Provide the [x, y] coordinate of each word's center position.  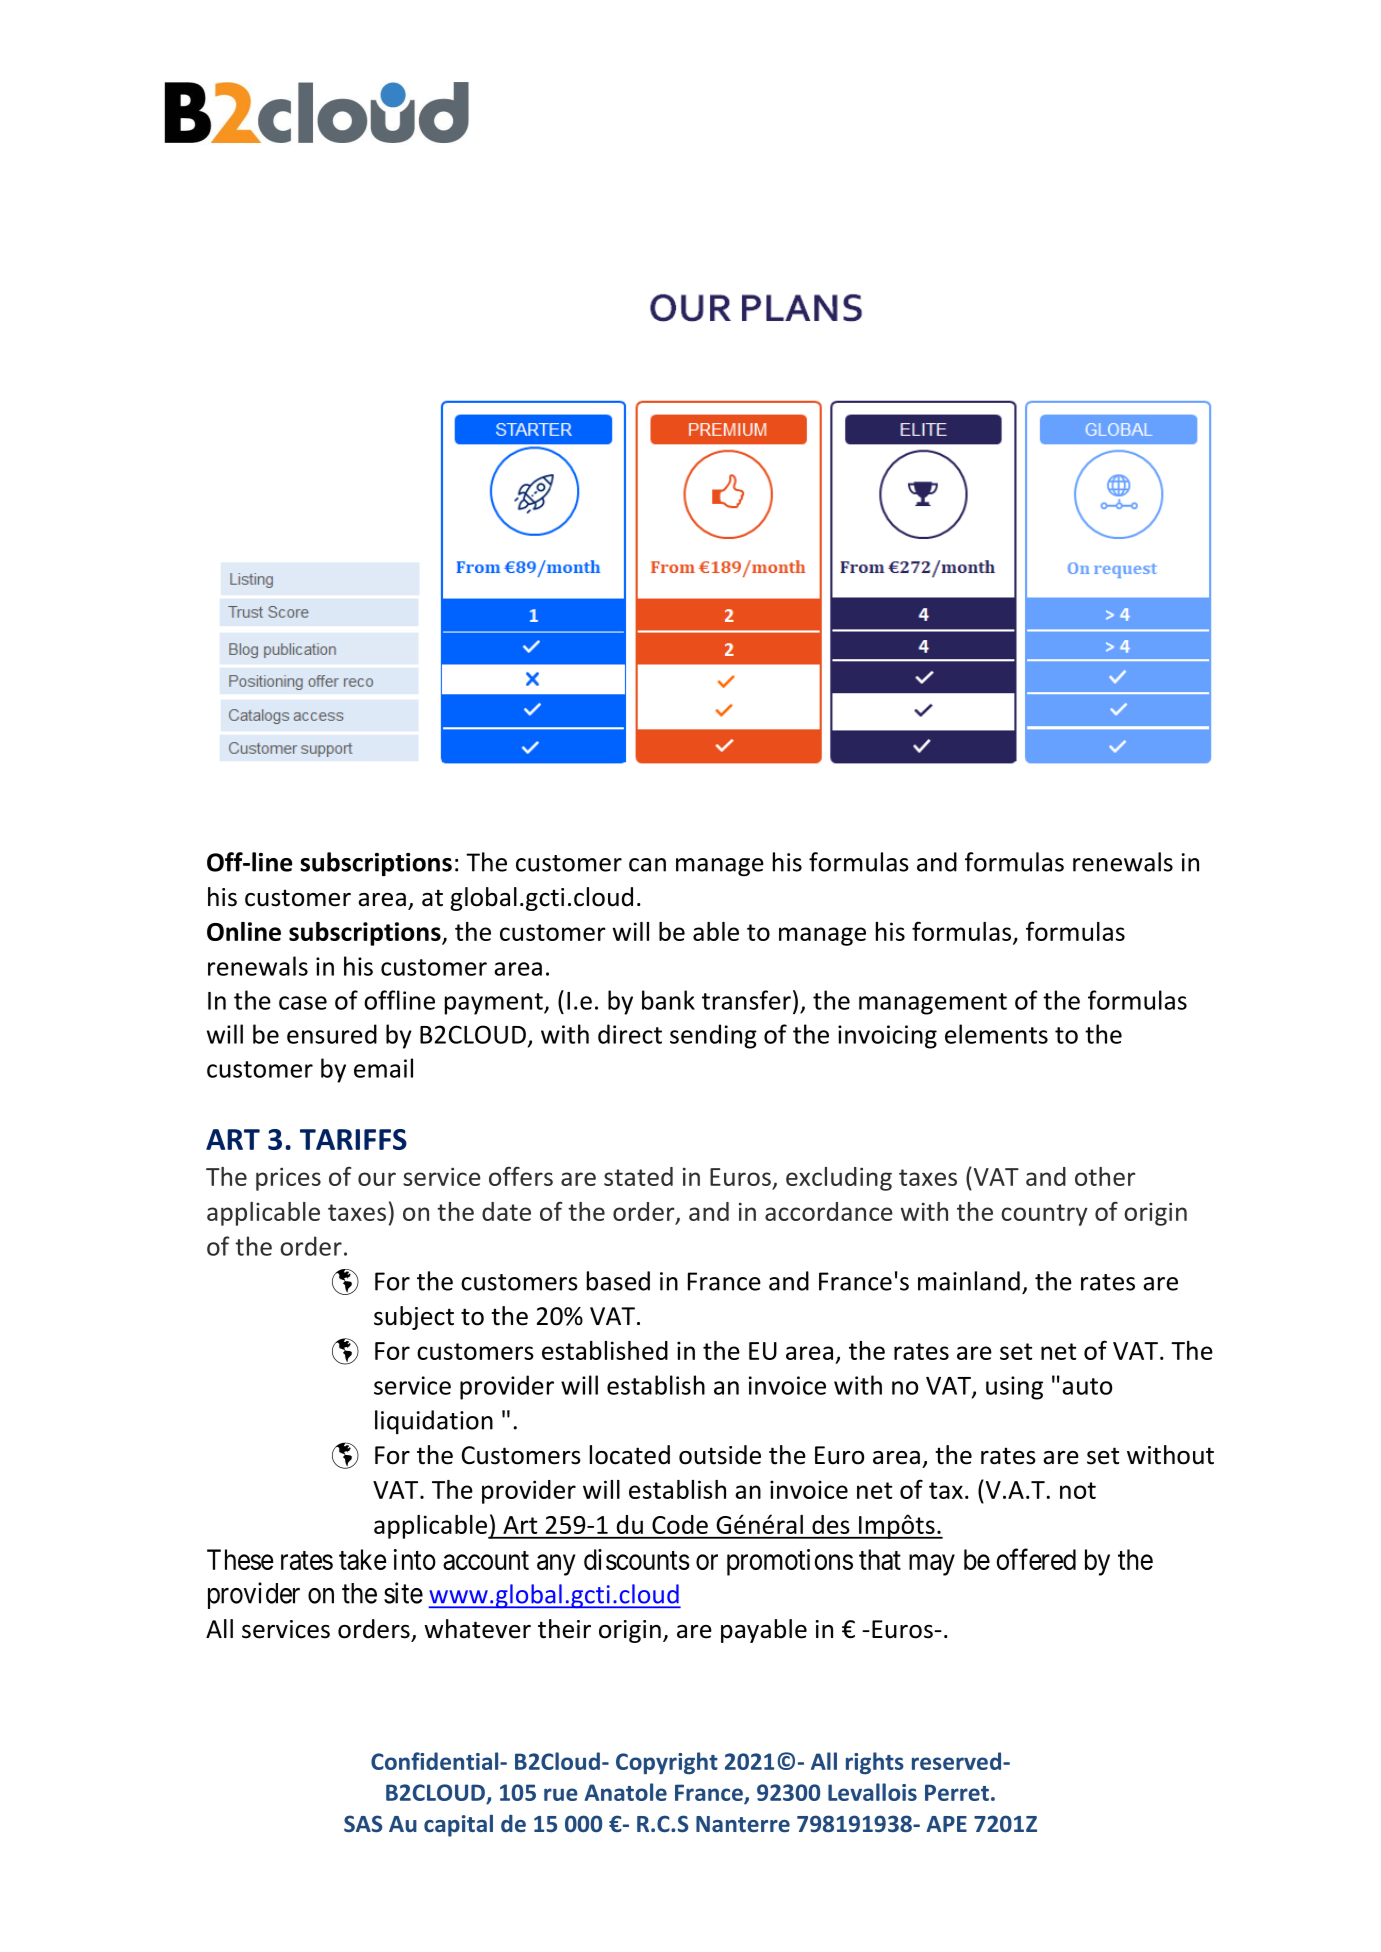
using [1014, 1388]
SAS [363, 1823]
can [647, 865]
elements [996, 1034]
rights [875, 1763]
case [303, 1003]
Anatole [626, 1792]
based [618, 1281]
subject [414, 1318]
